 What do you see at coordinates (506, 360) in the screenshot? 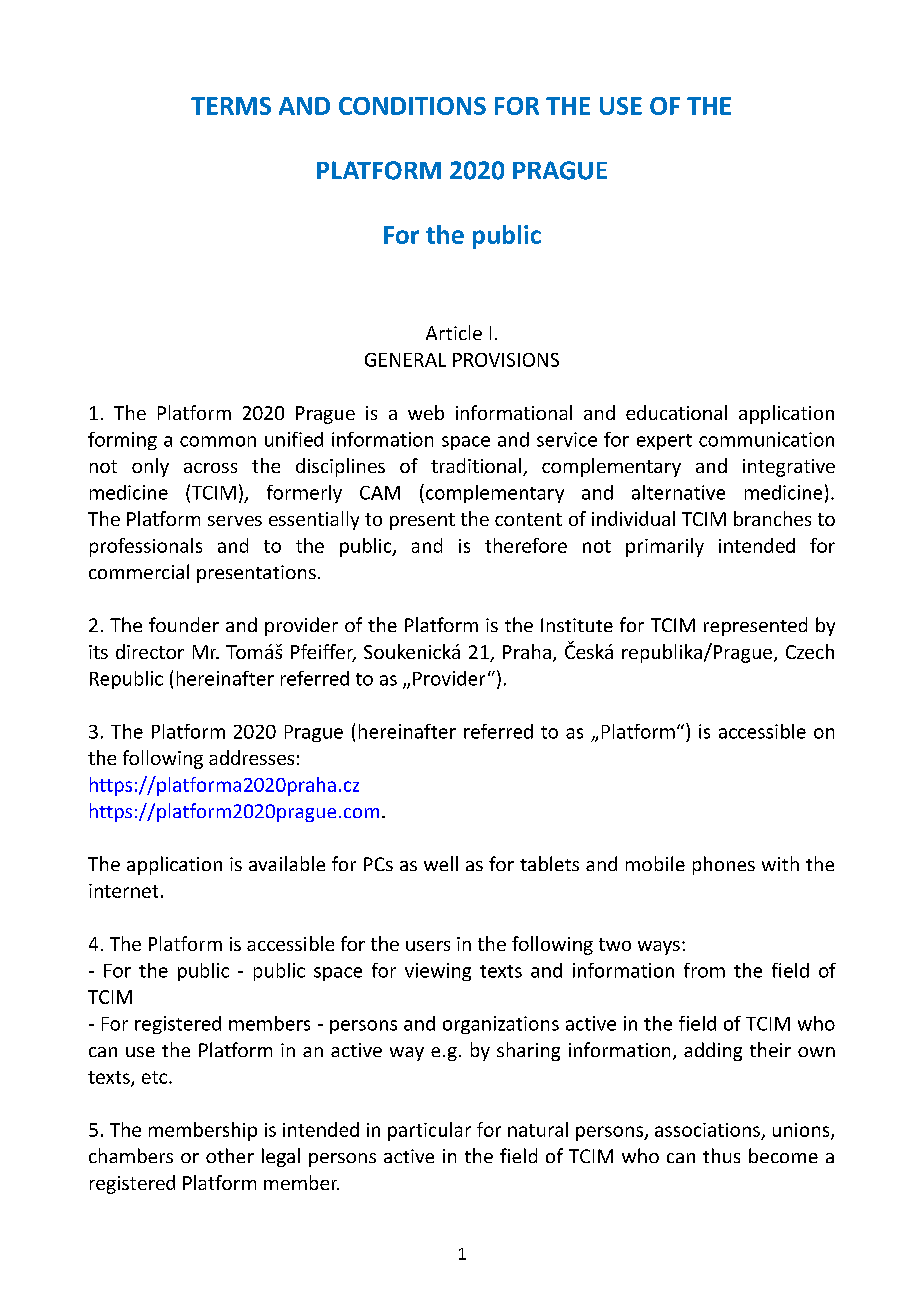
I see `PROVISIONS` at bounding box center [506, 360].
